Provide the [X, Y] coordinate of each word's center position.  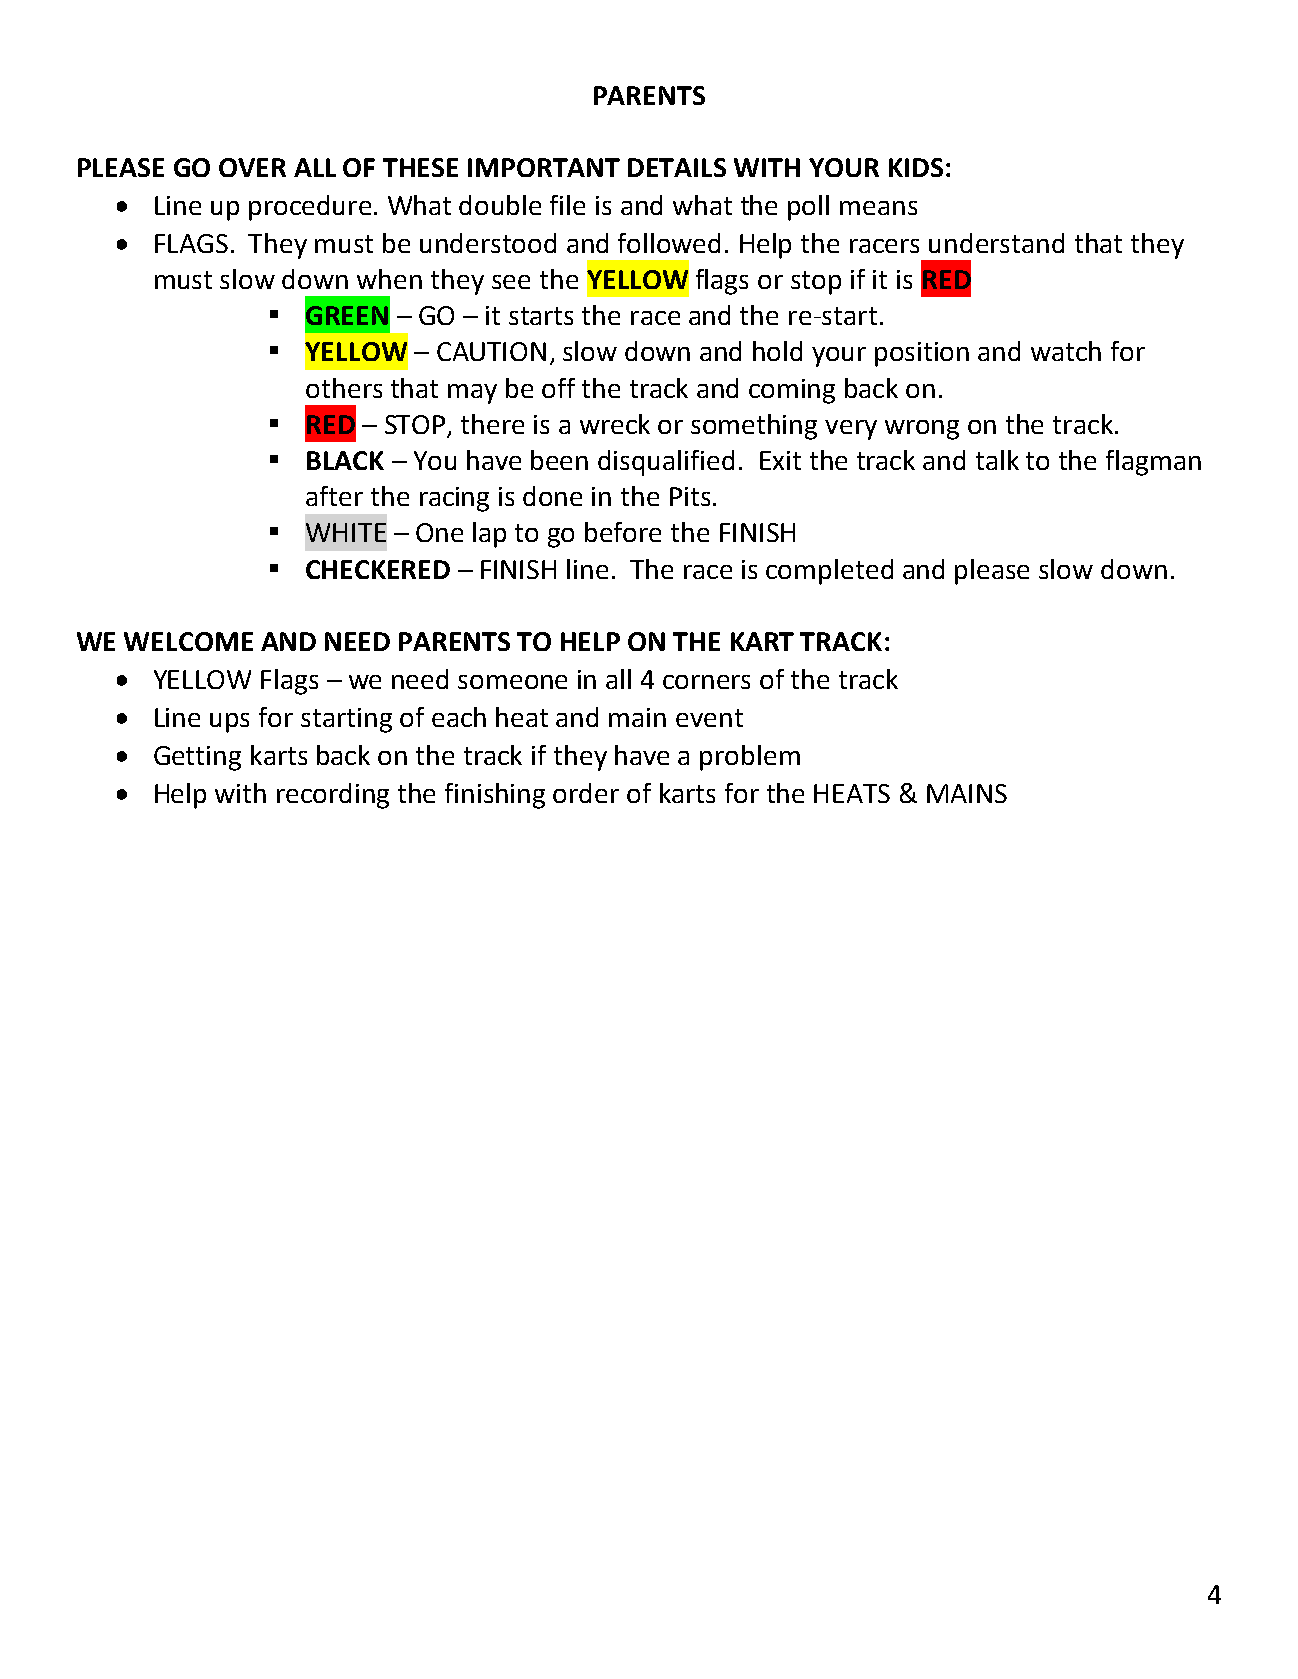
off [558, 388]
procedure [310, 208]
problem [750, 758]
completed [829, 572]
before [623, 532]
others [344, 388]
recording [333, 796]
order [586, 793]
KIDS [916, 167]
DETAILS [677, 167]
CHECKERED [378, 569]
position [922, 354]
